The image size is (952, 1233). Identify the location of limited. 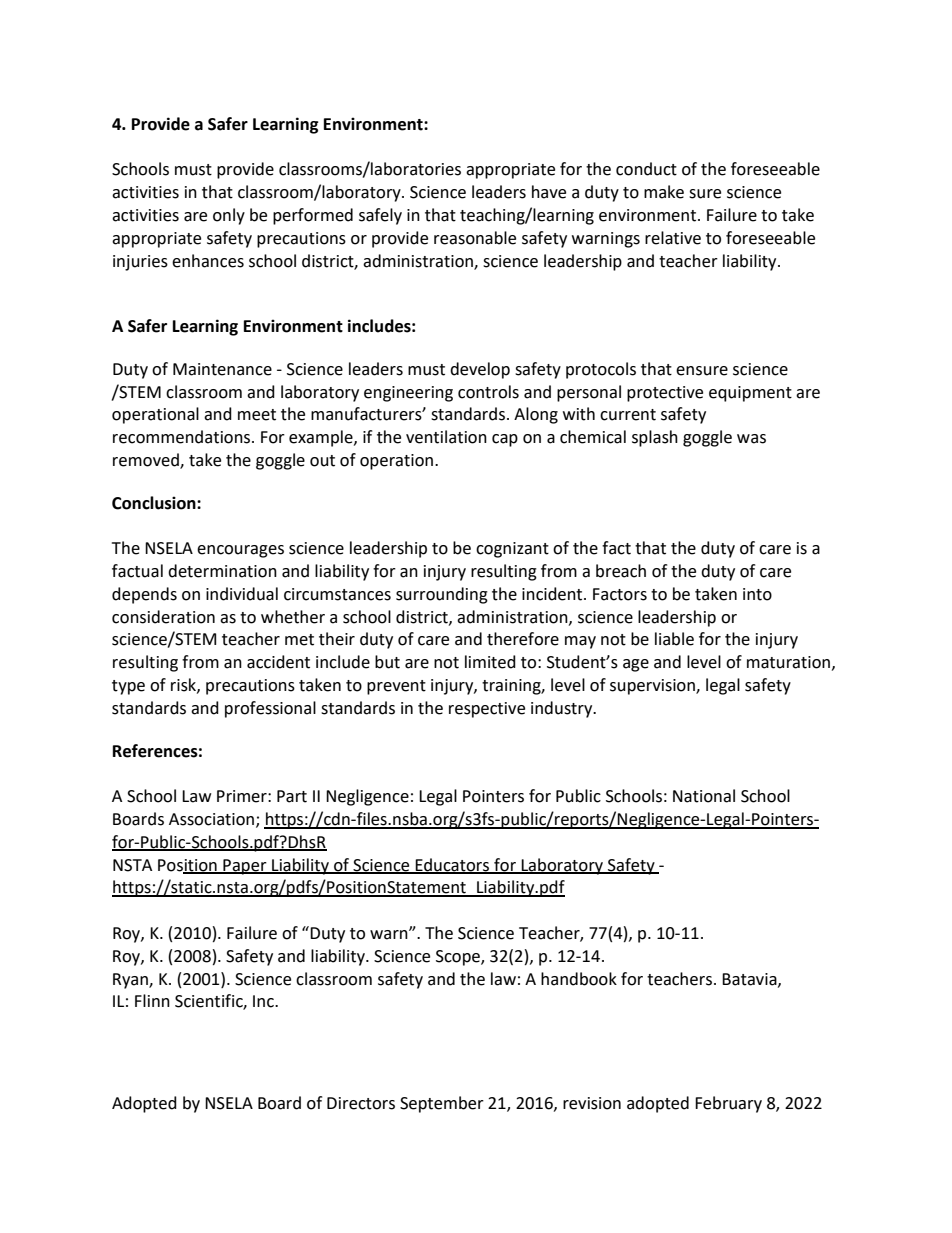
(490, 662).
